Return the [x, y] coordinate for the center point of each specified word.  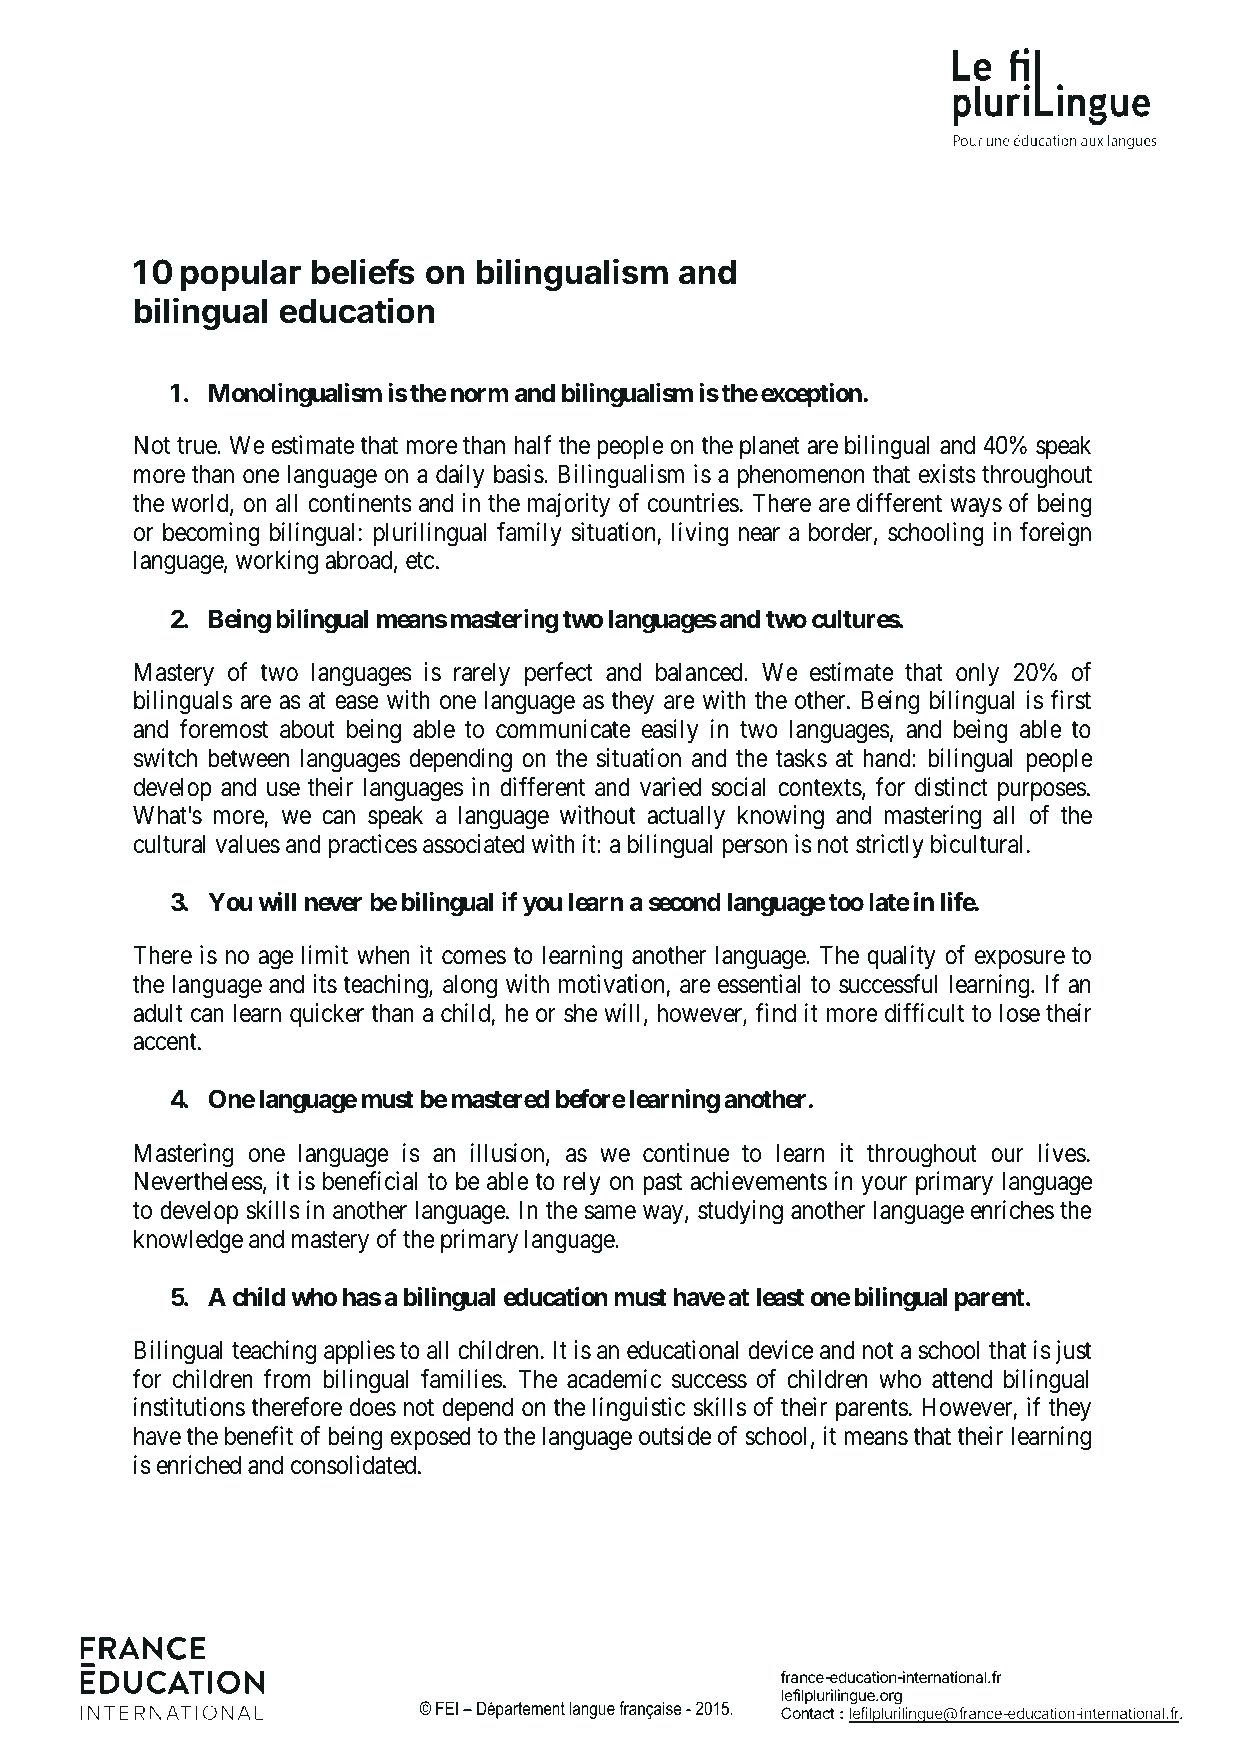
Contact [808, 1713]
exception [812, 395]
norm [480, 395]
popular [241, 275]
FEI [447, 1708]
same [610, 1213]
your [884, 1186]
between [248, 758]
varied [670, 787]
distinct [951, 787]
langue [592, 1710]
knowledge [188, 1242]
